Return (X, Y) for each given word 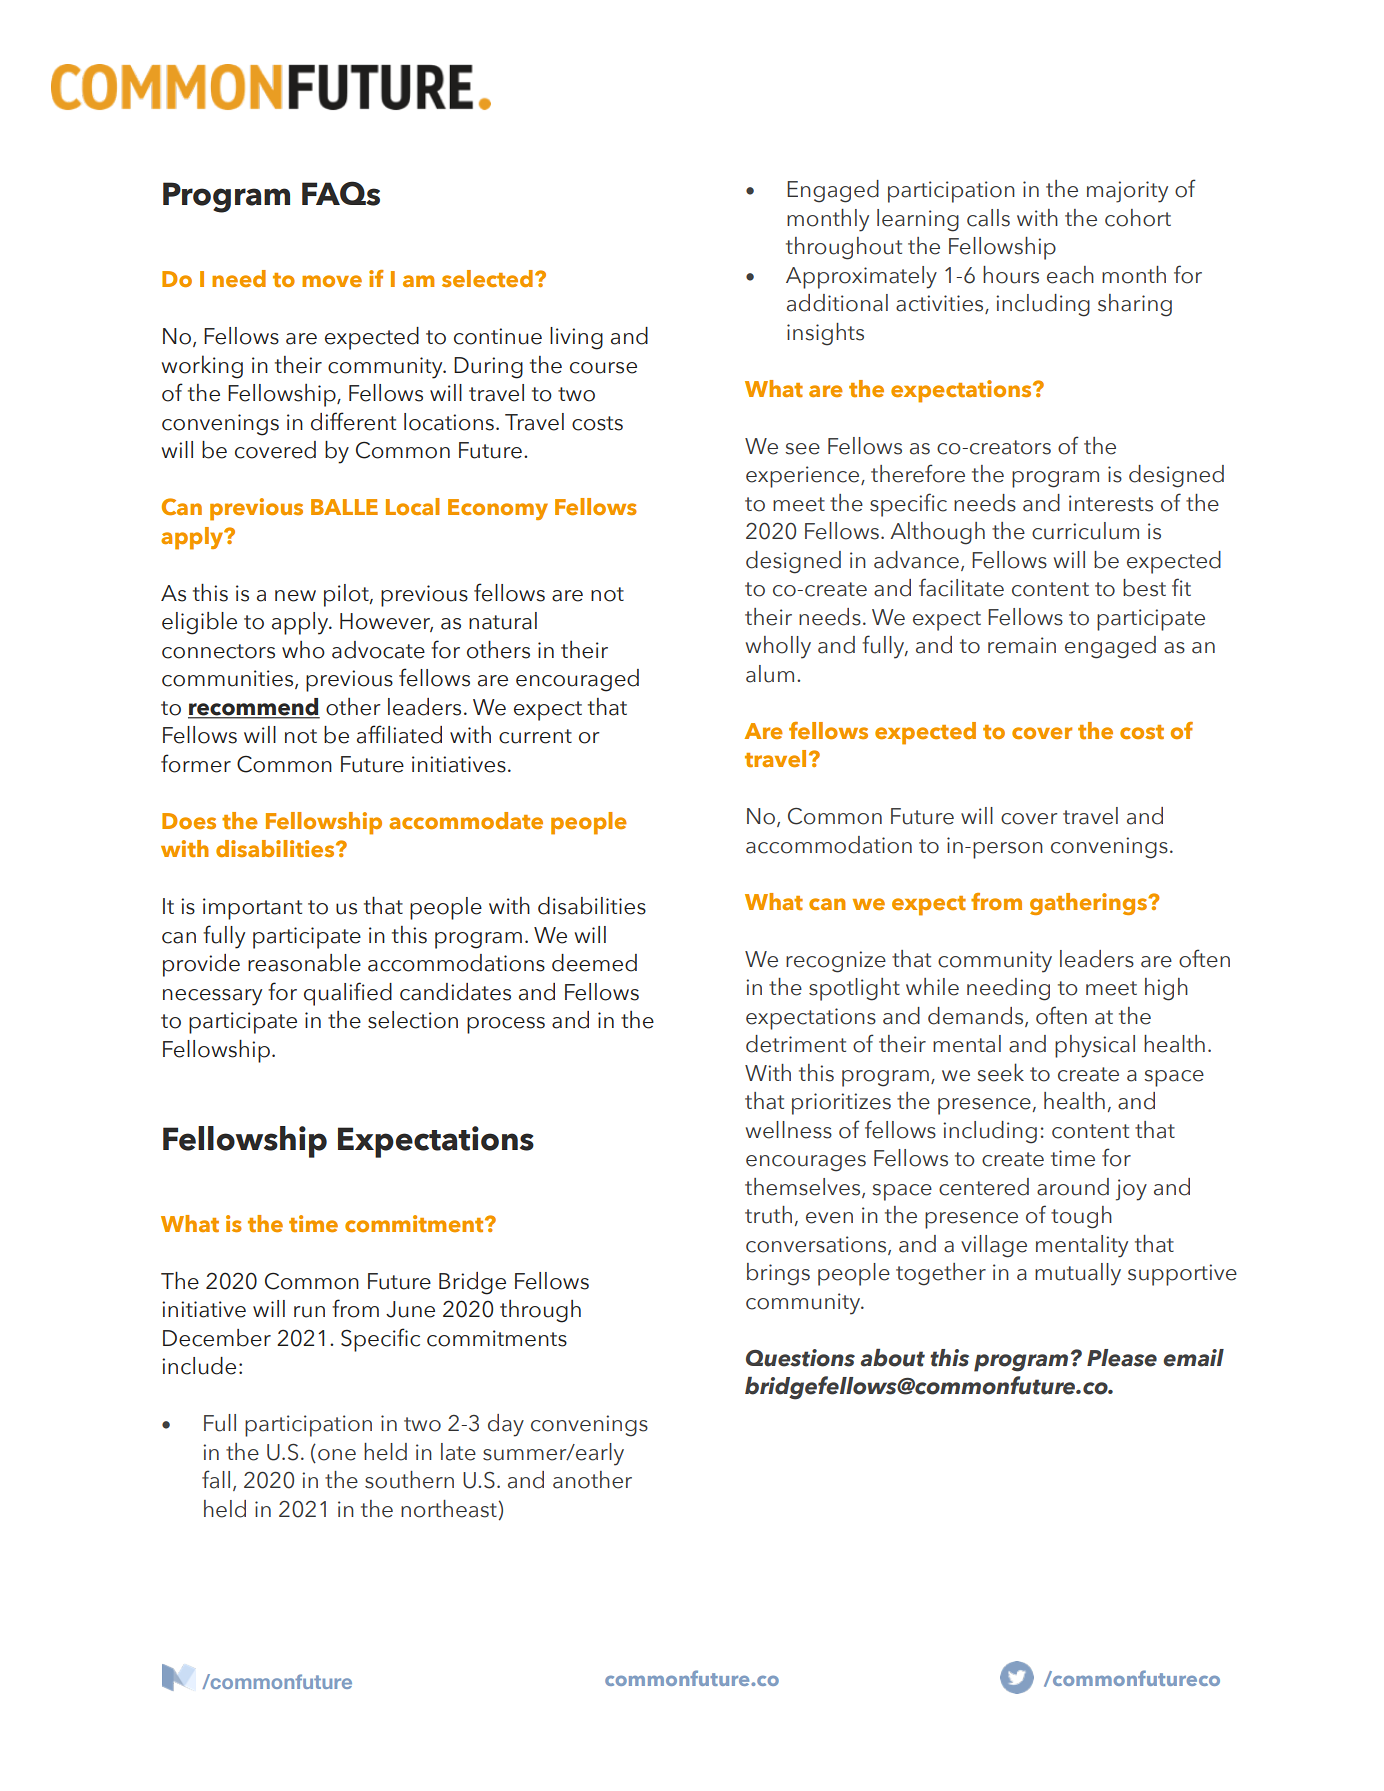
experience (804, 477)
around (1073, 1187)
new (295, 596)
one (337, 1455)
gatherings (1090, 904)
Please (1122, 1358)
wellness (789, 1130)
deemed (594, 963)
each (1070, 275)
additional (837, 303)
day (506, 1425)
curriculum (1085, 531)
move (332, 281)
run (309, 1312)
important (252, 909)
